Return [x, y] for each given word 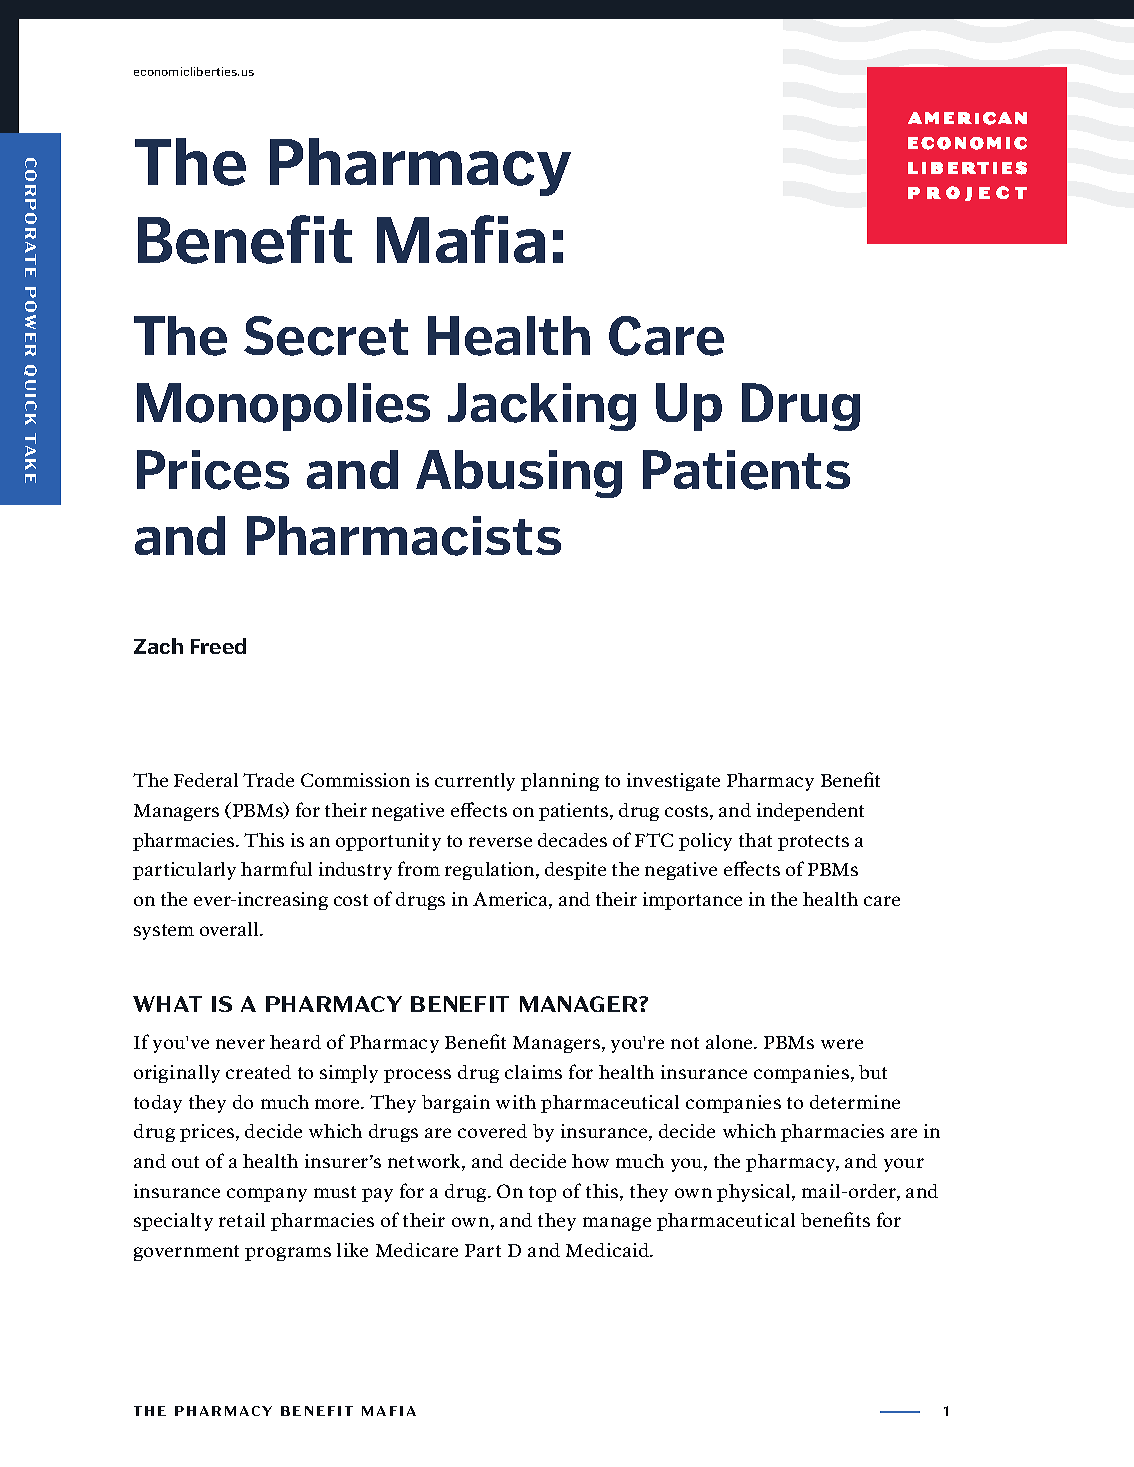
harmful [276, 868]
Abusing [519, 474]
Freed [218, 646]
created [258, 1072]
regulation [491, 871]
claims [533, 1072]
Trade [268, 780]
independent [810, 812]
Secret [326, 336]
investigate [673, 782]
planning [560, 782]
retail [242, 1220]
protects [813, 843]
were [842, 1044]
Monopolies [283, 407]
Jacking [542, 407]
